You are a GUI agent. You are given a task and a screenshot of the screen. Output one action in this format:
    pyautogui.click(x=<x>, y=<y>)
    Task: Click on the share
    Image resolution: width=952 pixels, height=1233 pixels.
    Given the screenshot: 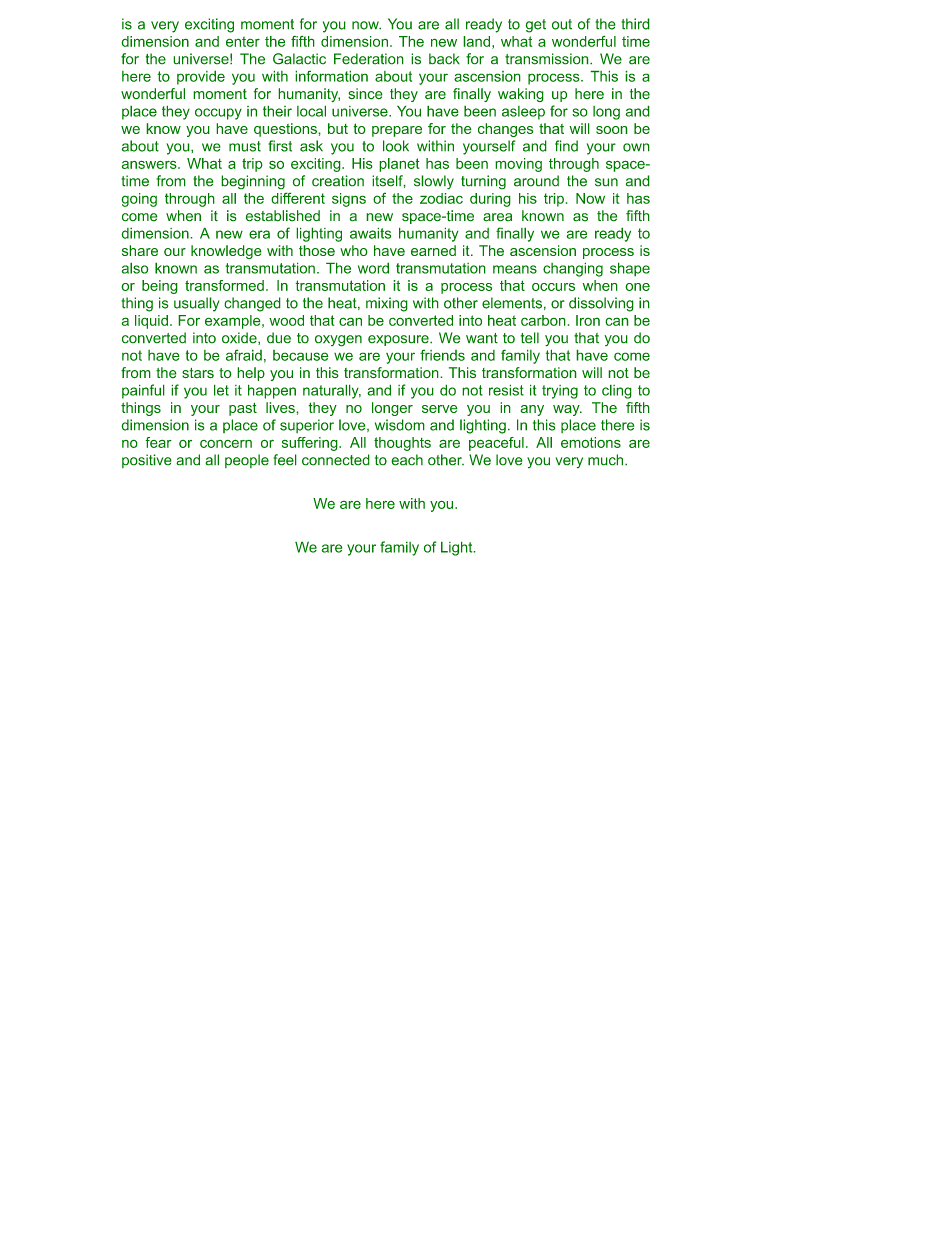 What is the action you would take?
    pyautogui.click(x=140, y=250)
